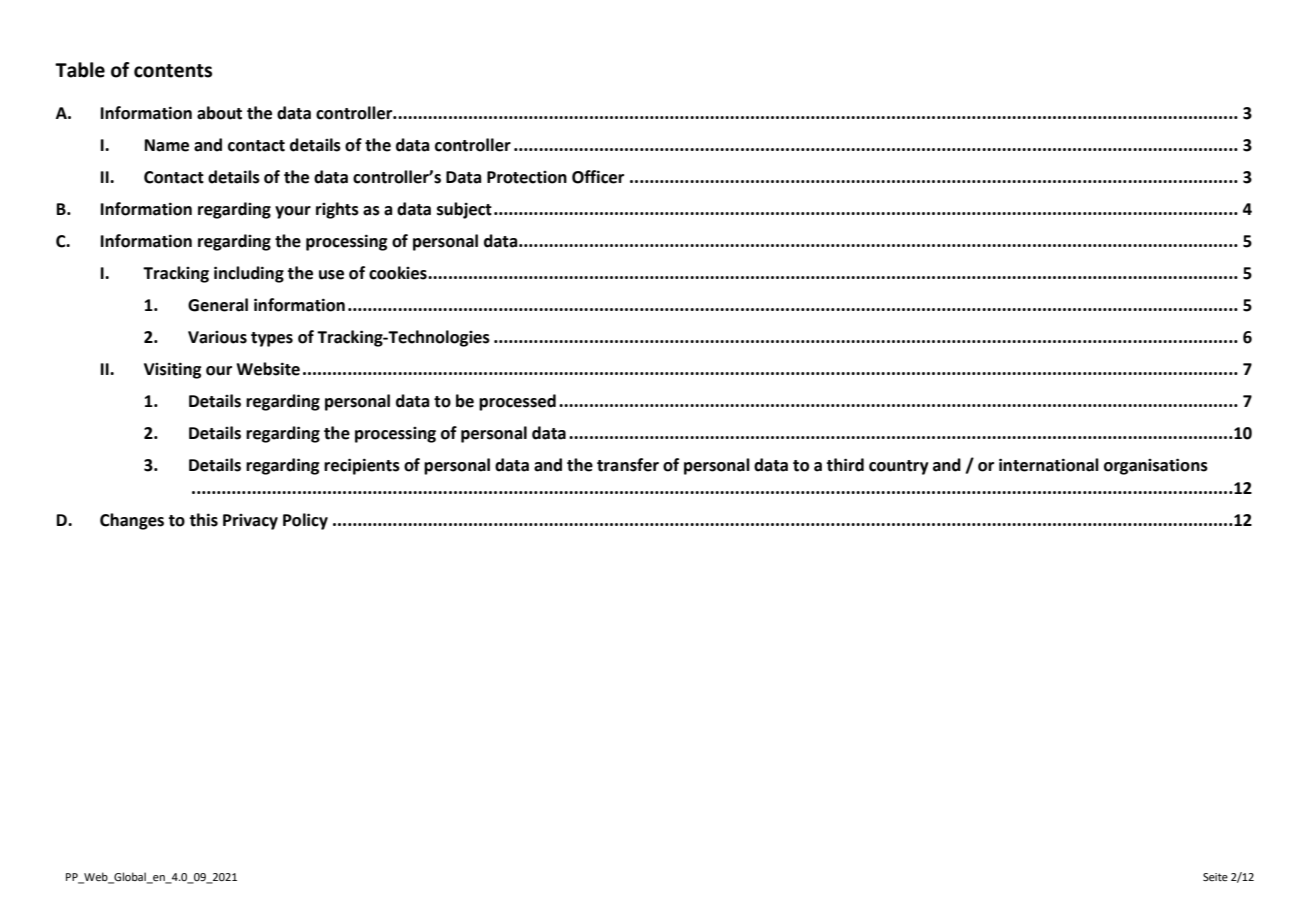  Describe the element at coordinates (628, 465) in the page. I see `transfer` at that location.
